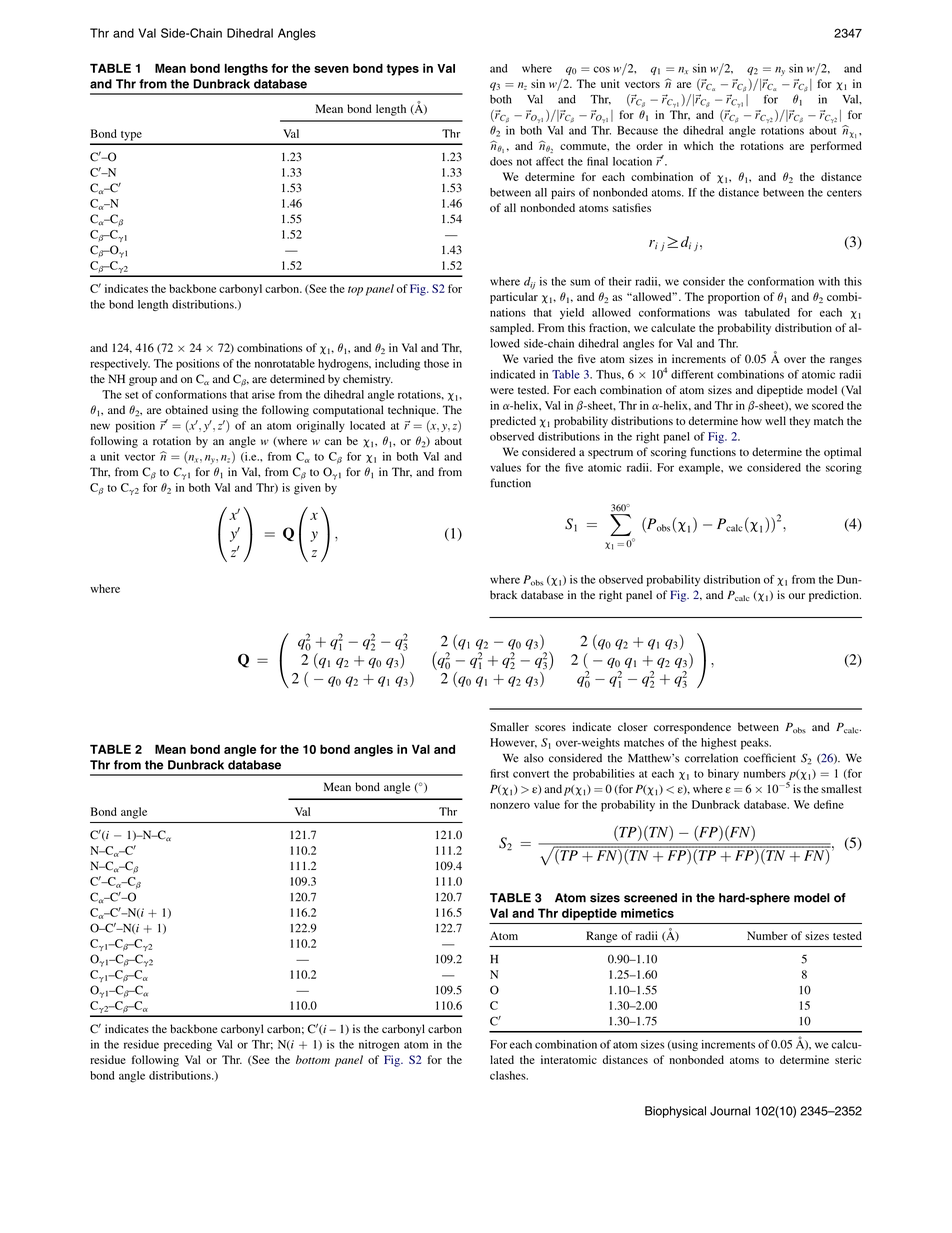 This screenshot has width=952, height=1233. Describe the element at coordinates (727, 313) in the screenshot. I see `was` at that location.
